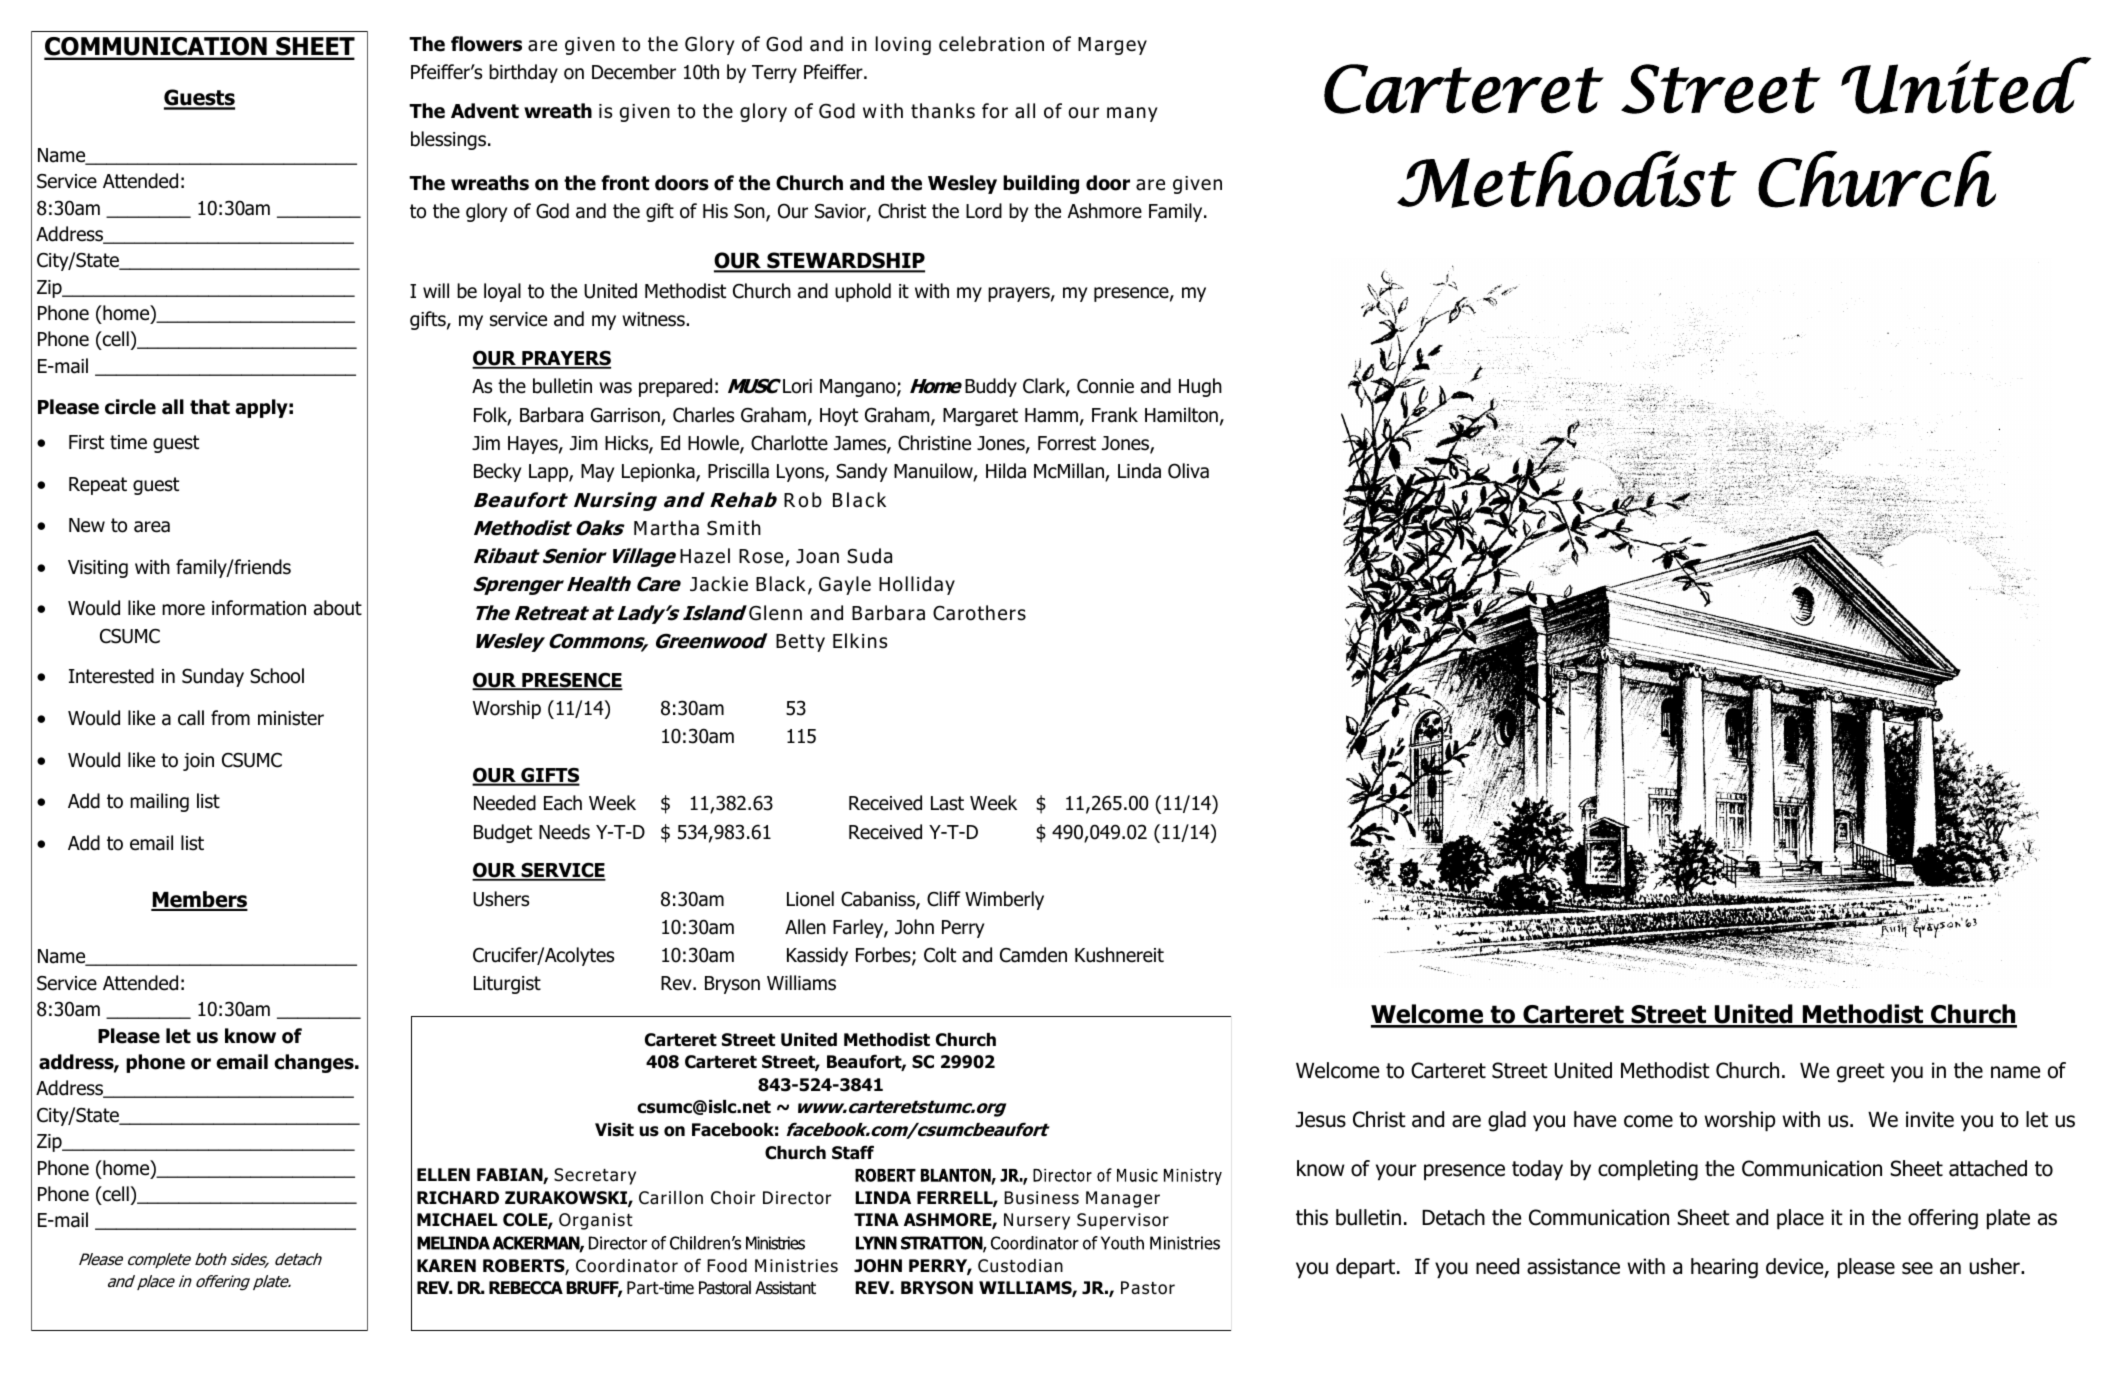 The image size is (2128, 1377). Describe the element at coordinates (1861, 1073) in the document. I see `greet` at that location.
